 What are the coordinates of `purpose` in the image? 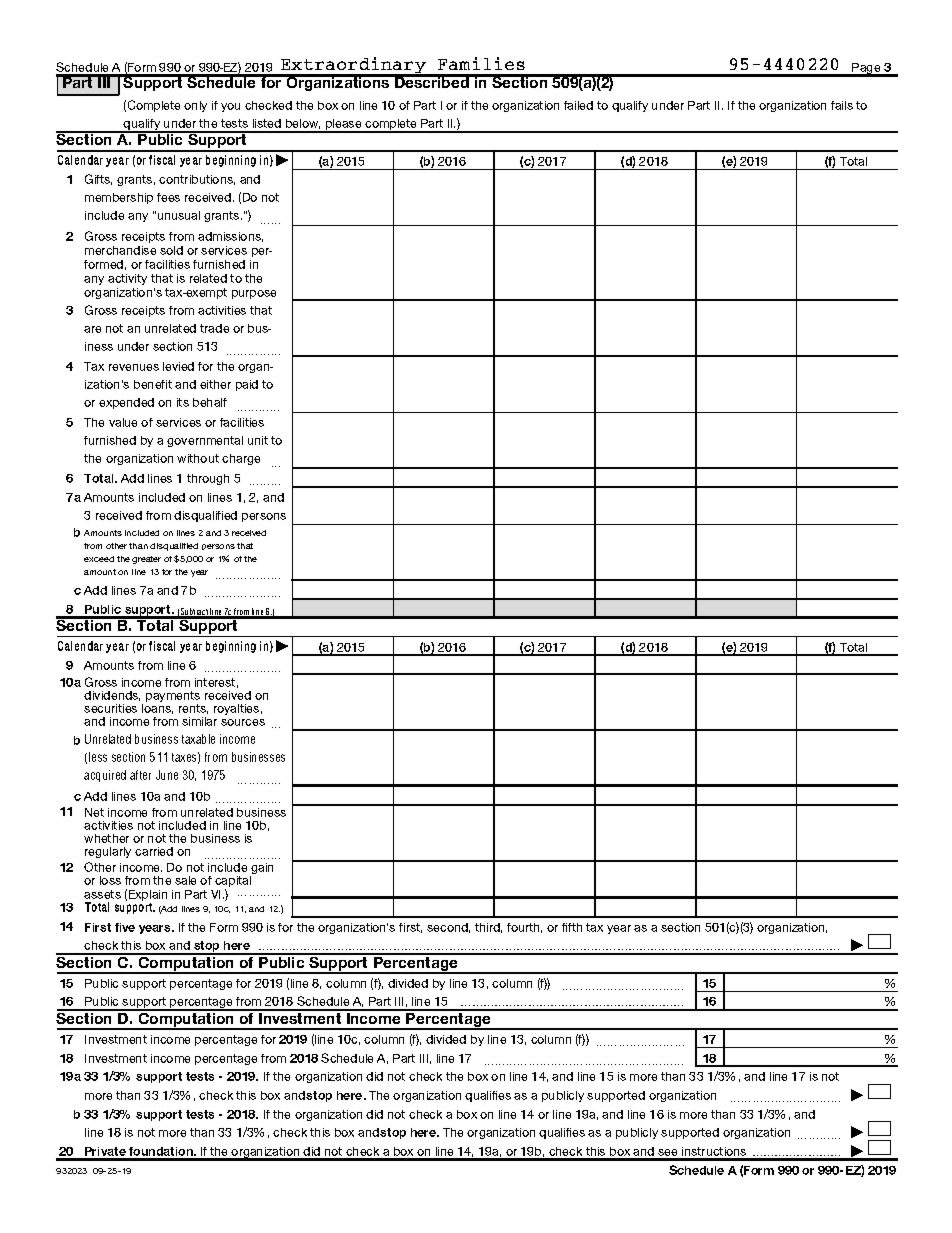 It's located at (254, 294).
